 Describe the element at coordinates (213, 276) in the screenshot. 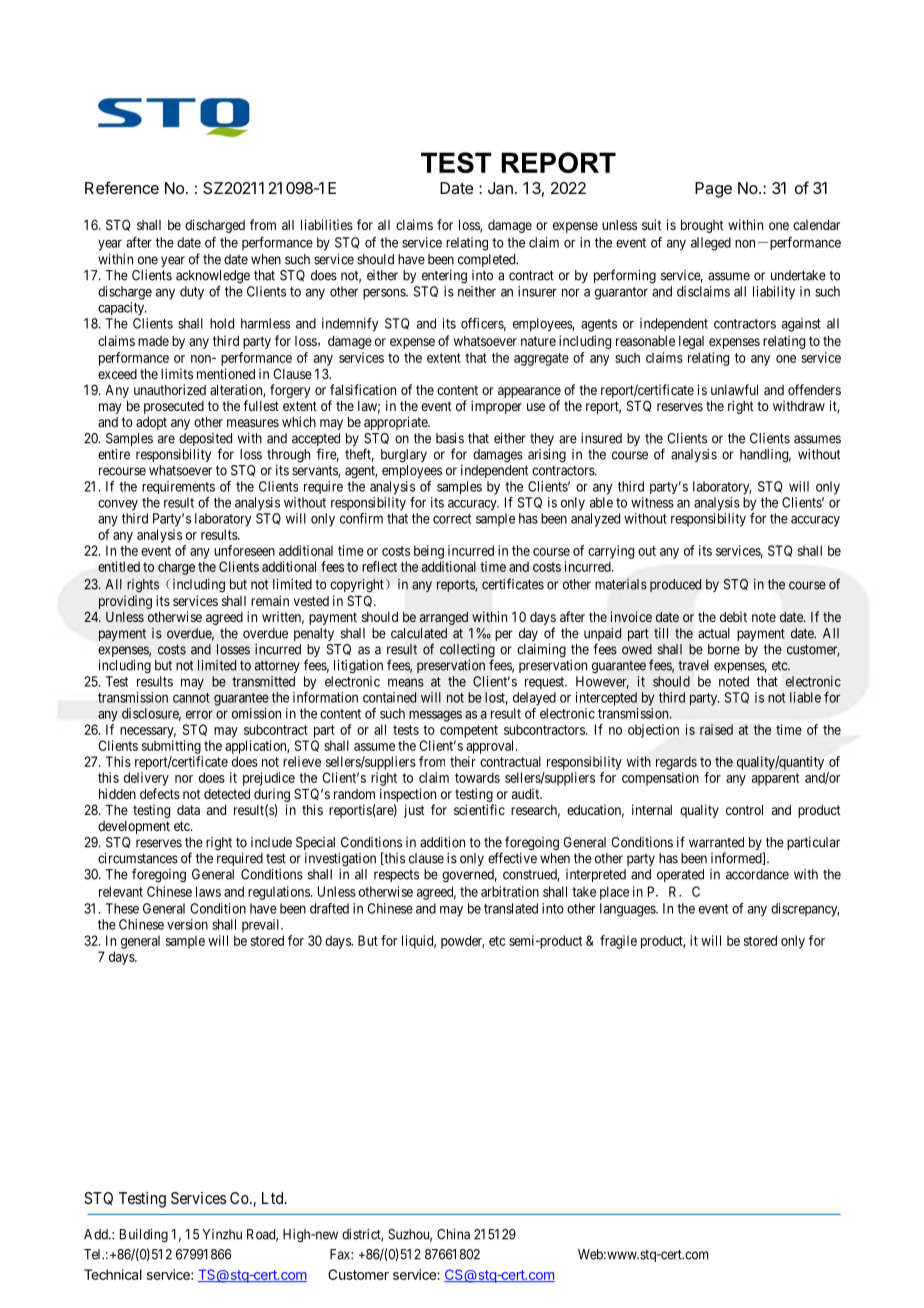

I see `acknowledge` at that location.
